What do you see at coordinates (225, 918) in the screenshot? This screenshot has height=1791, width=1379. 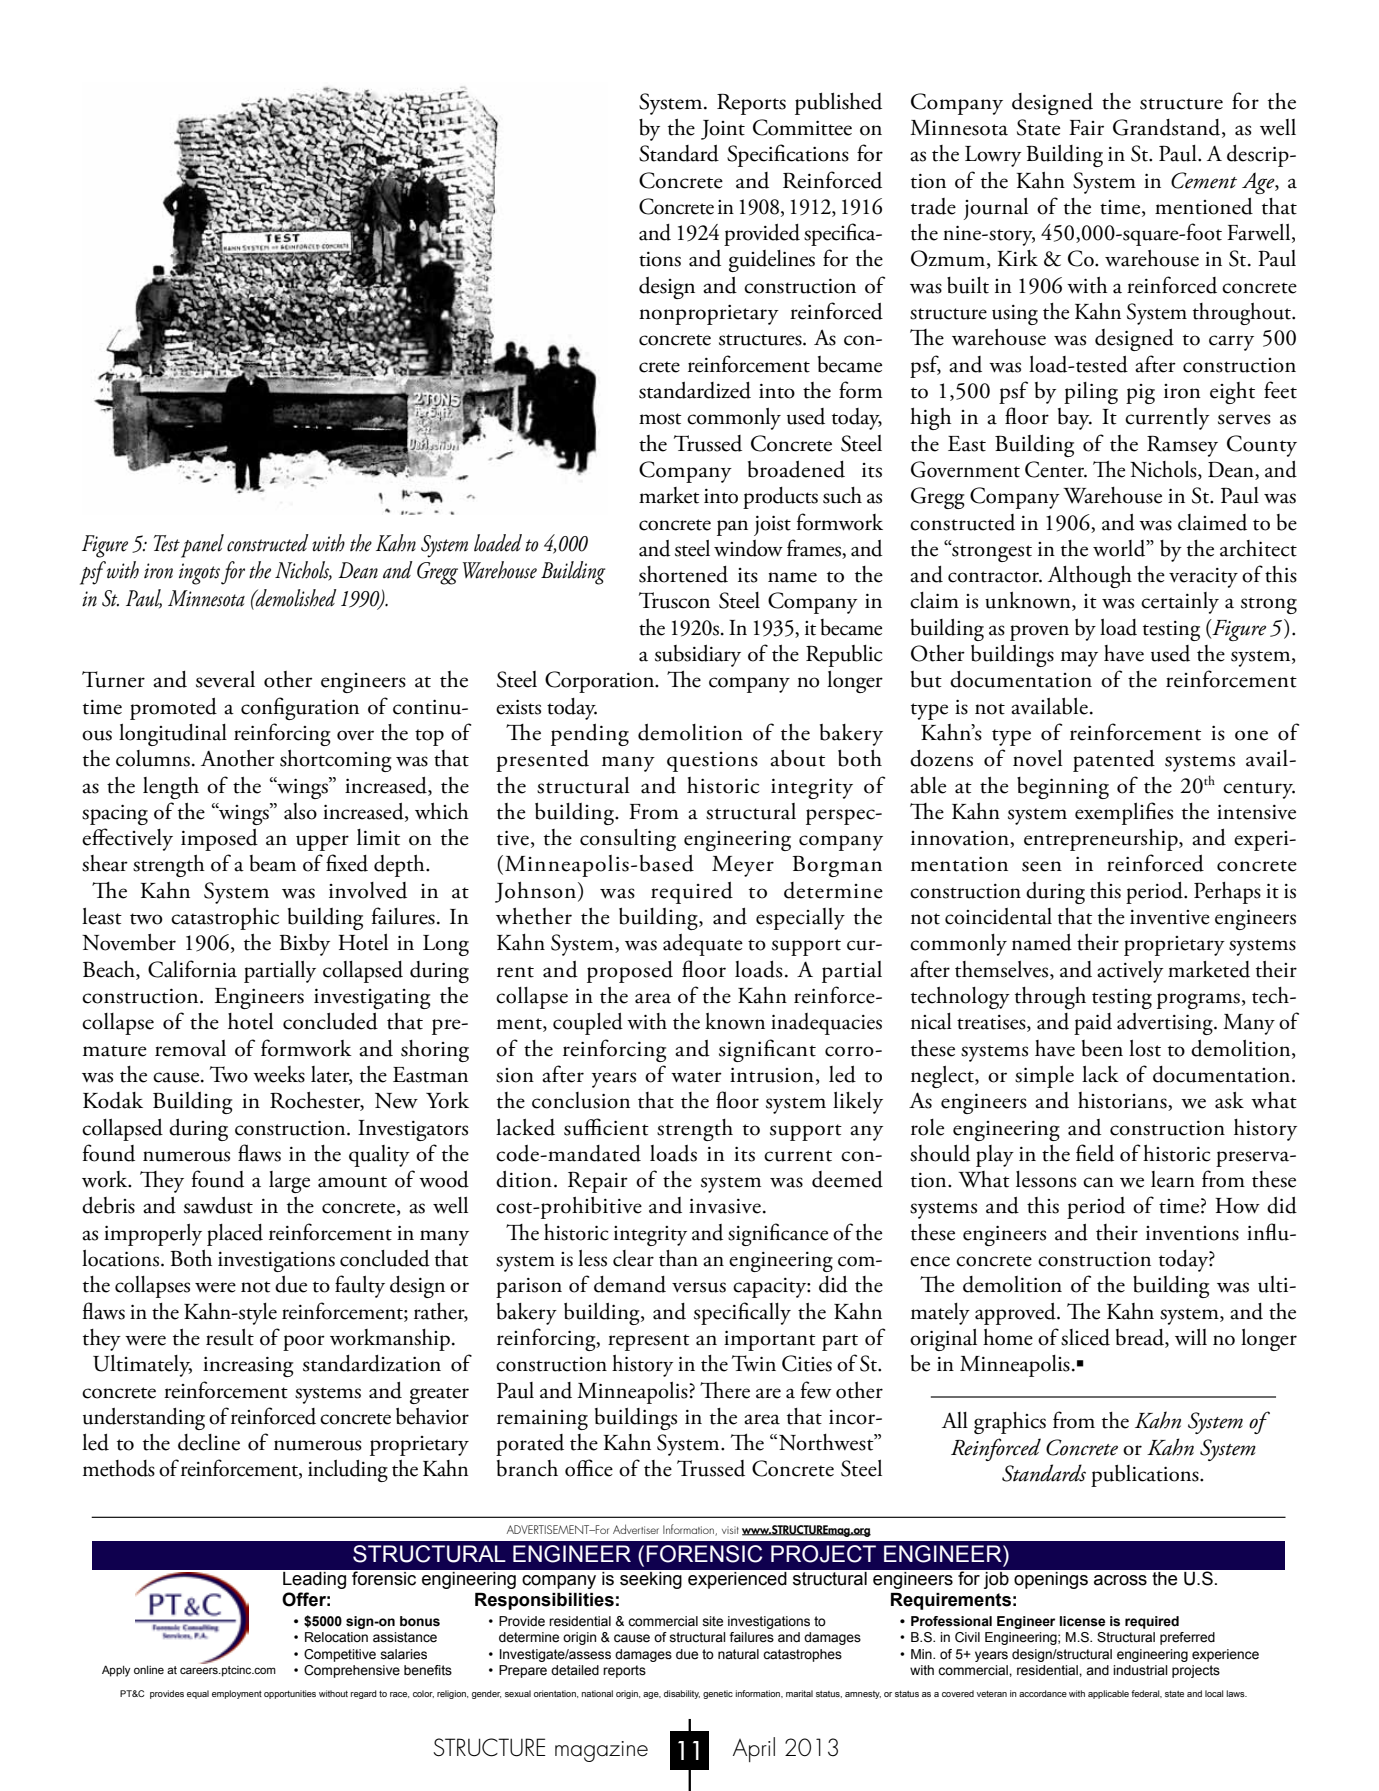 I see `catastrophic` at bounding box center [225, 918].
